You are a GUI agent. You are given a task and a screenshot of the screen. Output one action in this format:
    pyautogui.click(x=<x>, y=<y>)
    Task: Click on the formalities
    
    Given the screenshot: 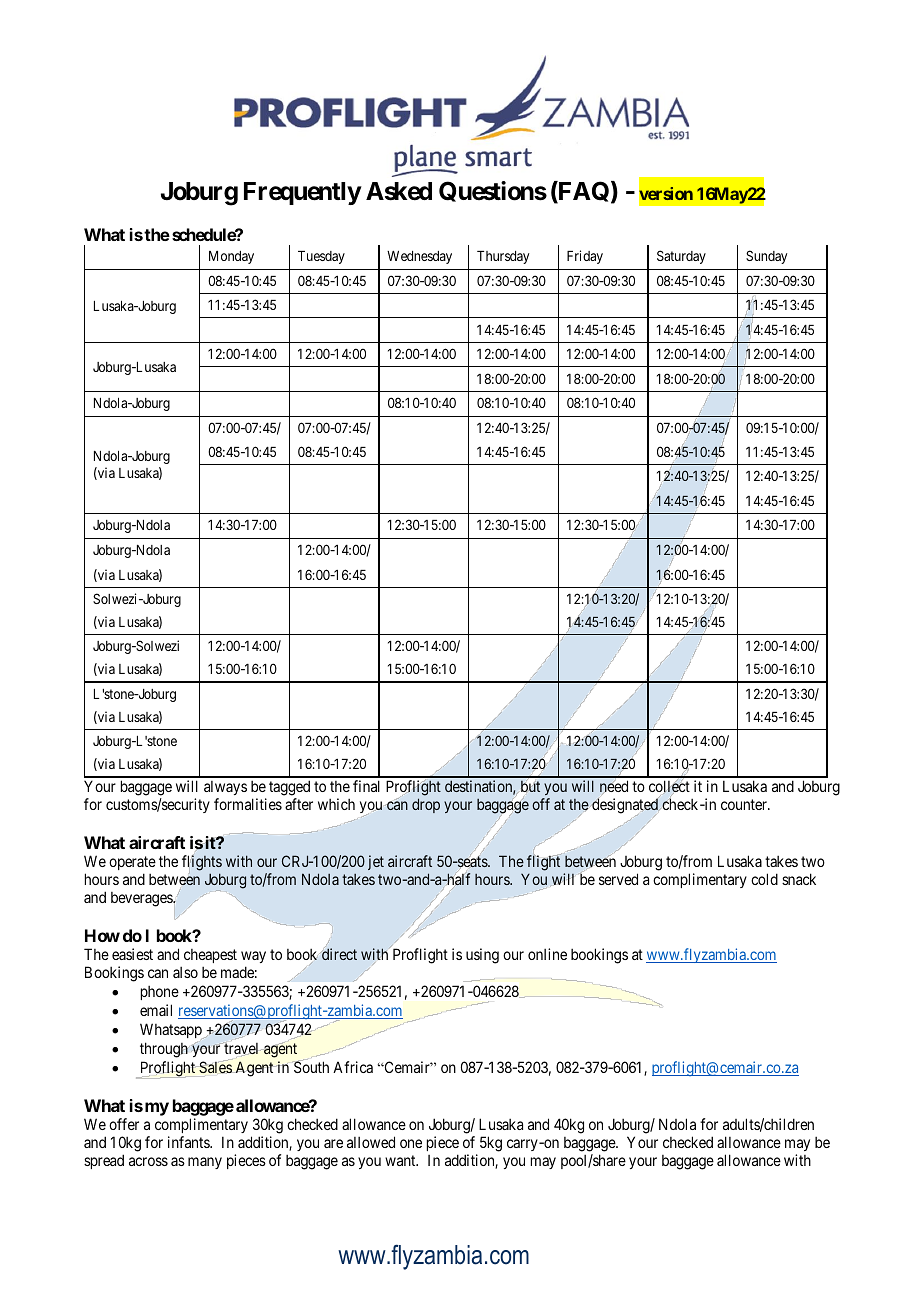 What is the action you would take?
    pyautogui.click(x=248, y=804)
